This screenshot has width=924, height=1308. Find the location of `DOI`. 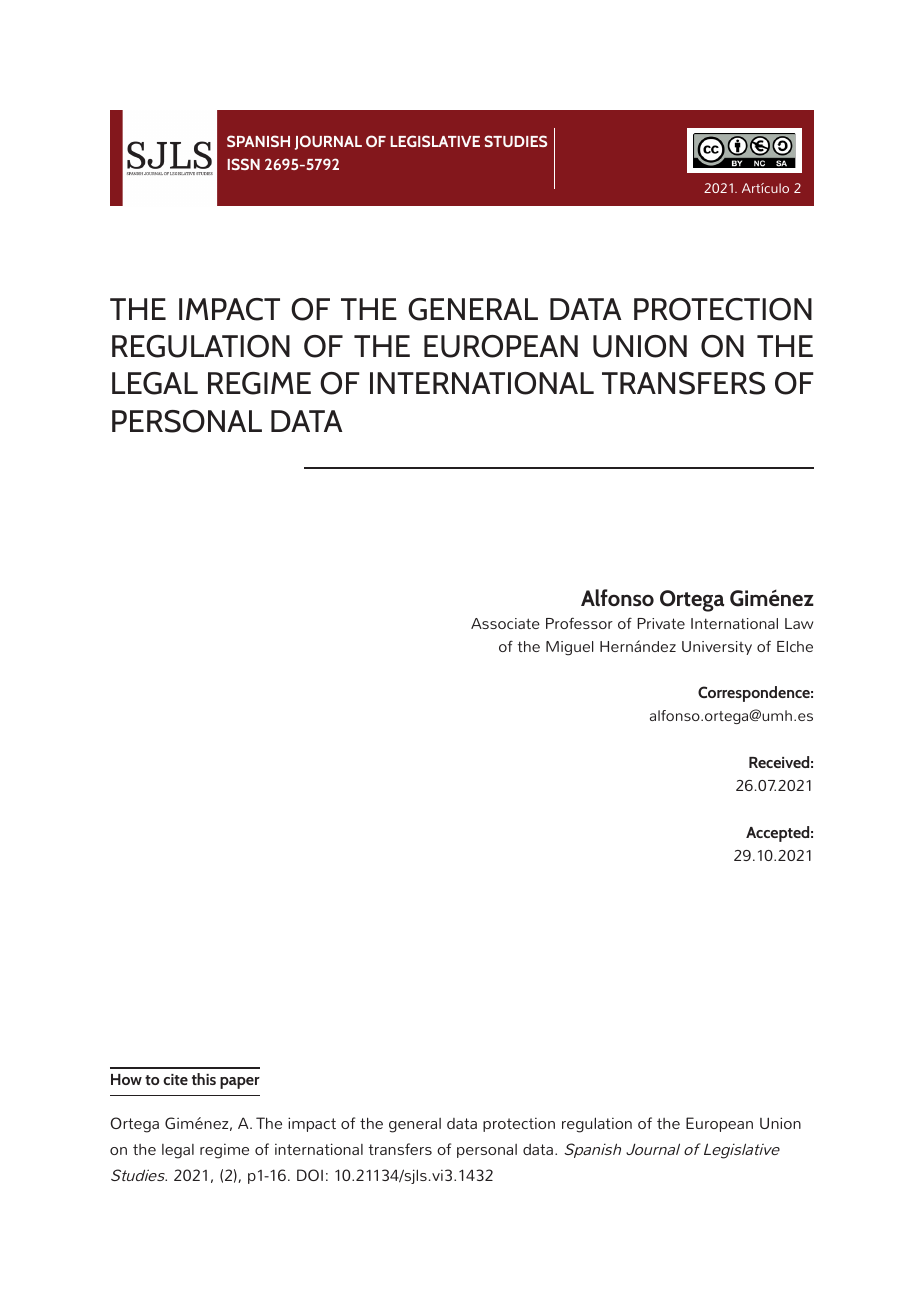

DOI is located at coordinates (310, 1175).
